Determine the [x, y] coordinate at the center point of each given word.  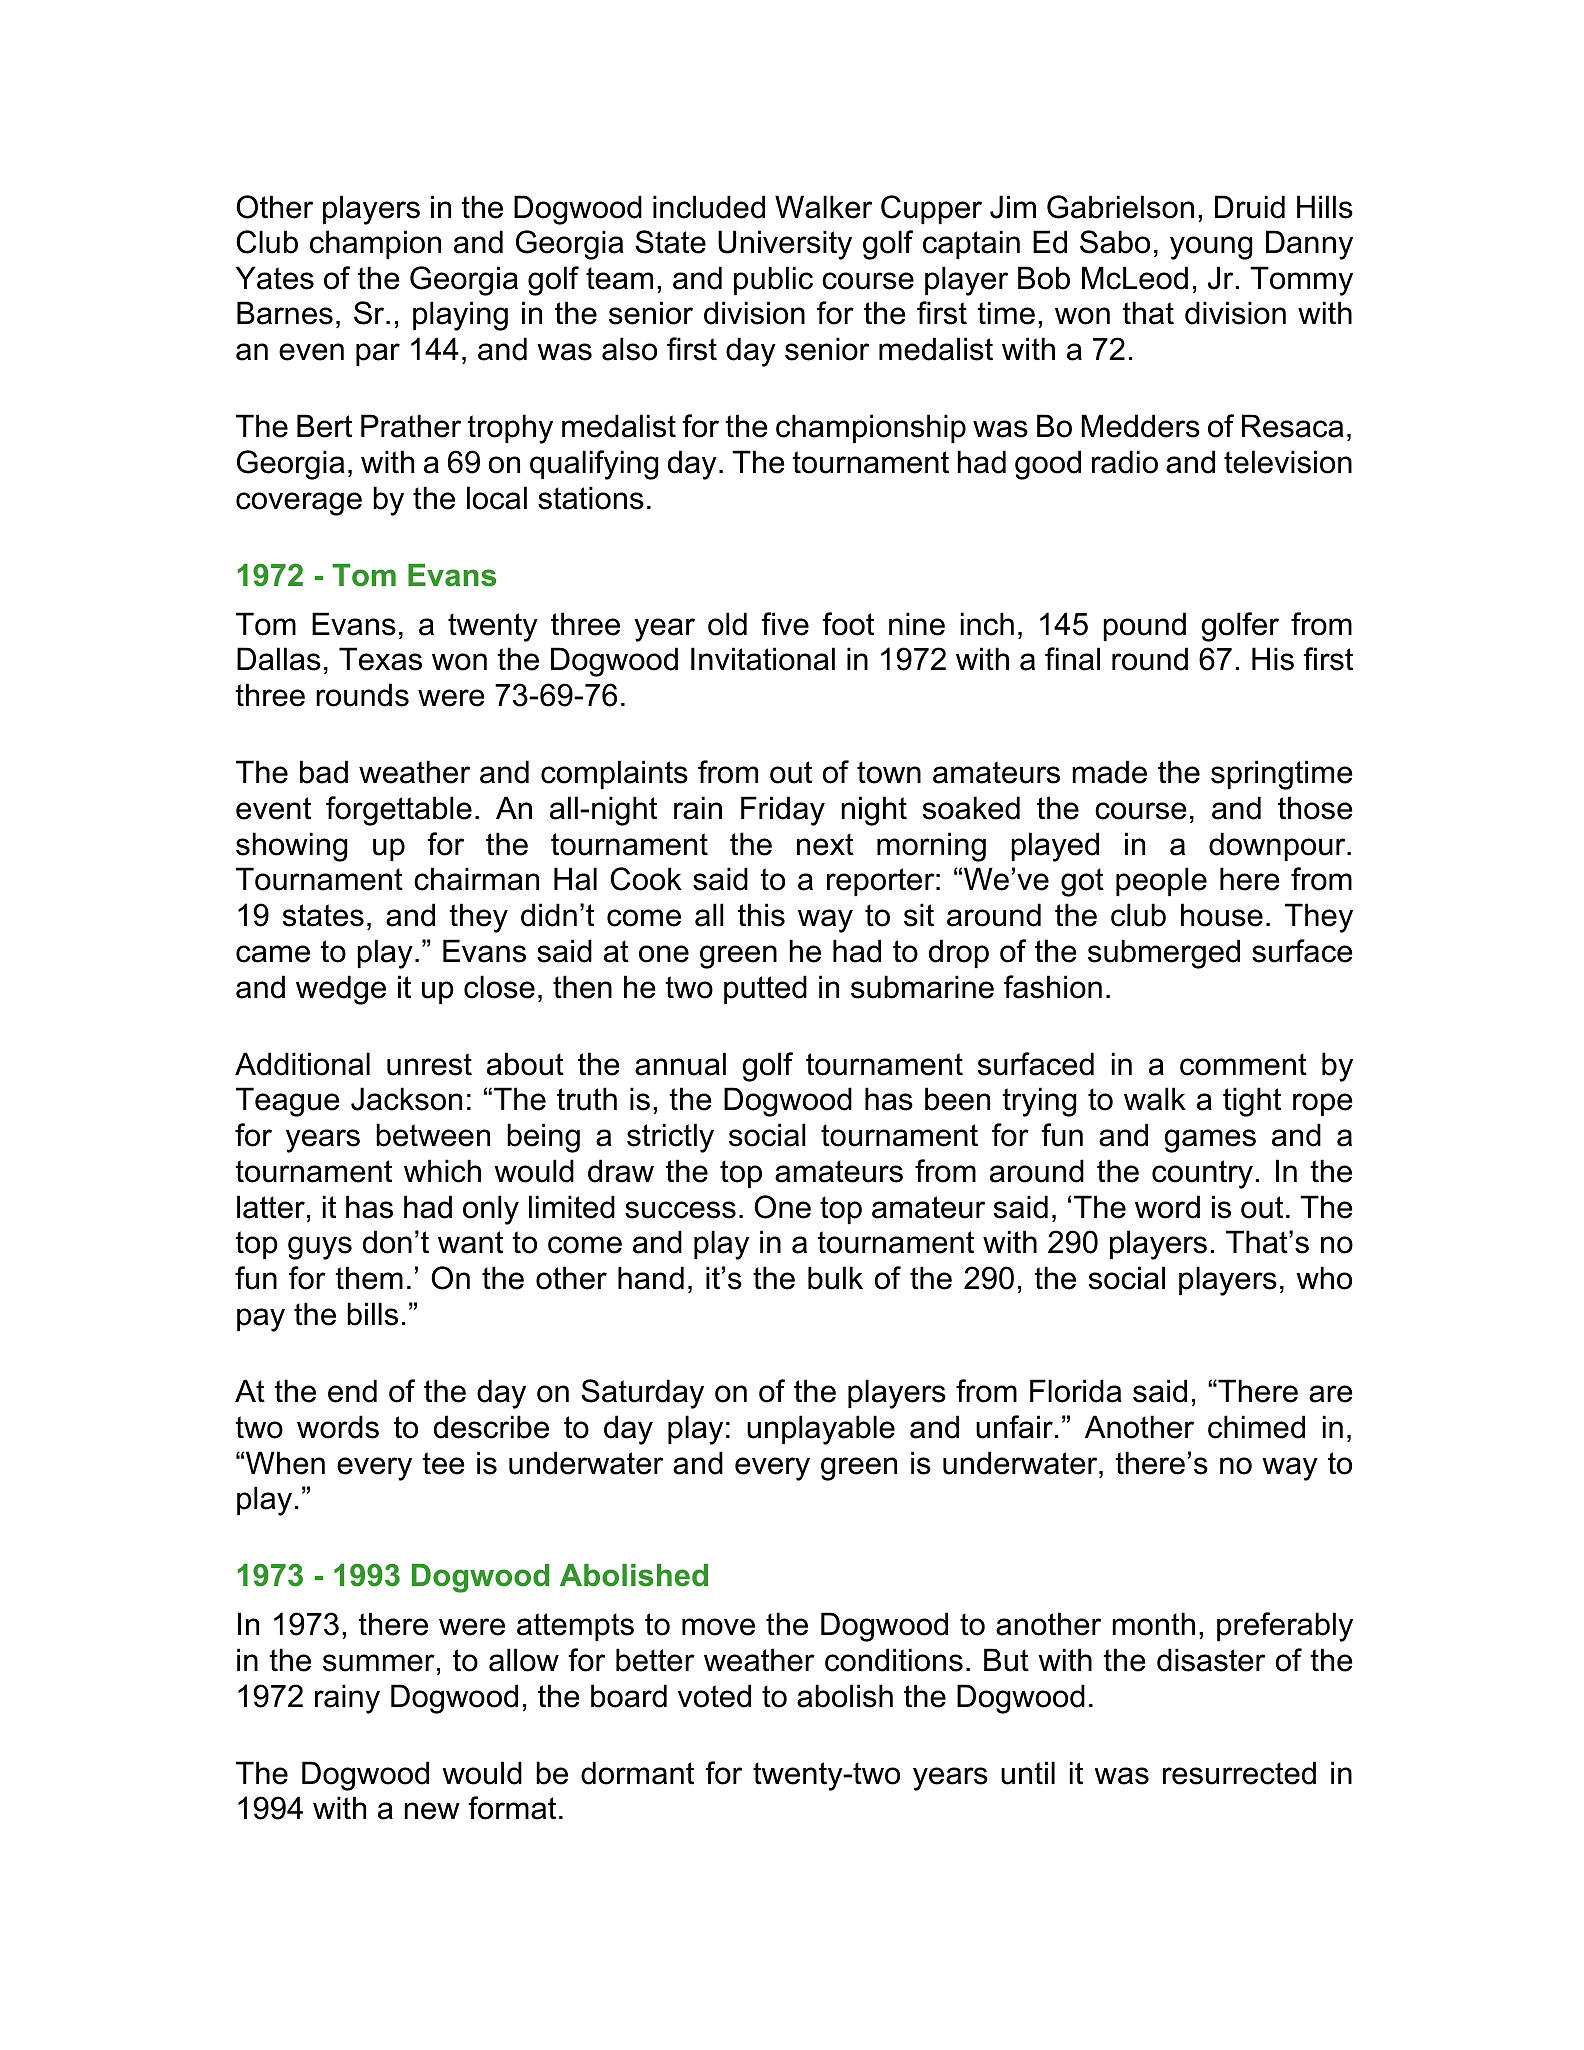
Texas [380, 659]
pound [1144, 626]
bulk [835, 1278]
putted [765, 989]
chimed [1256, 1427]
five [785, 624]
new [432, 1811]
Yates [275, 278]
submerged [1164, 954]
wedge [341, 990]
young [1211, 248]
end [352, 1391]
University [785, 245]
